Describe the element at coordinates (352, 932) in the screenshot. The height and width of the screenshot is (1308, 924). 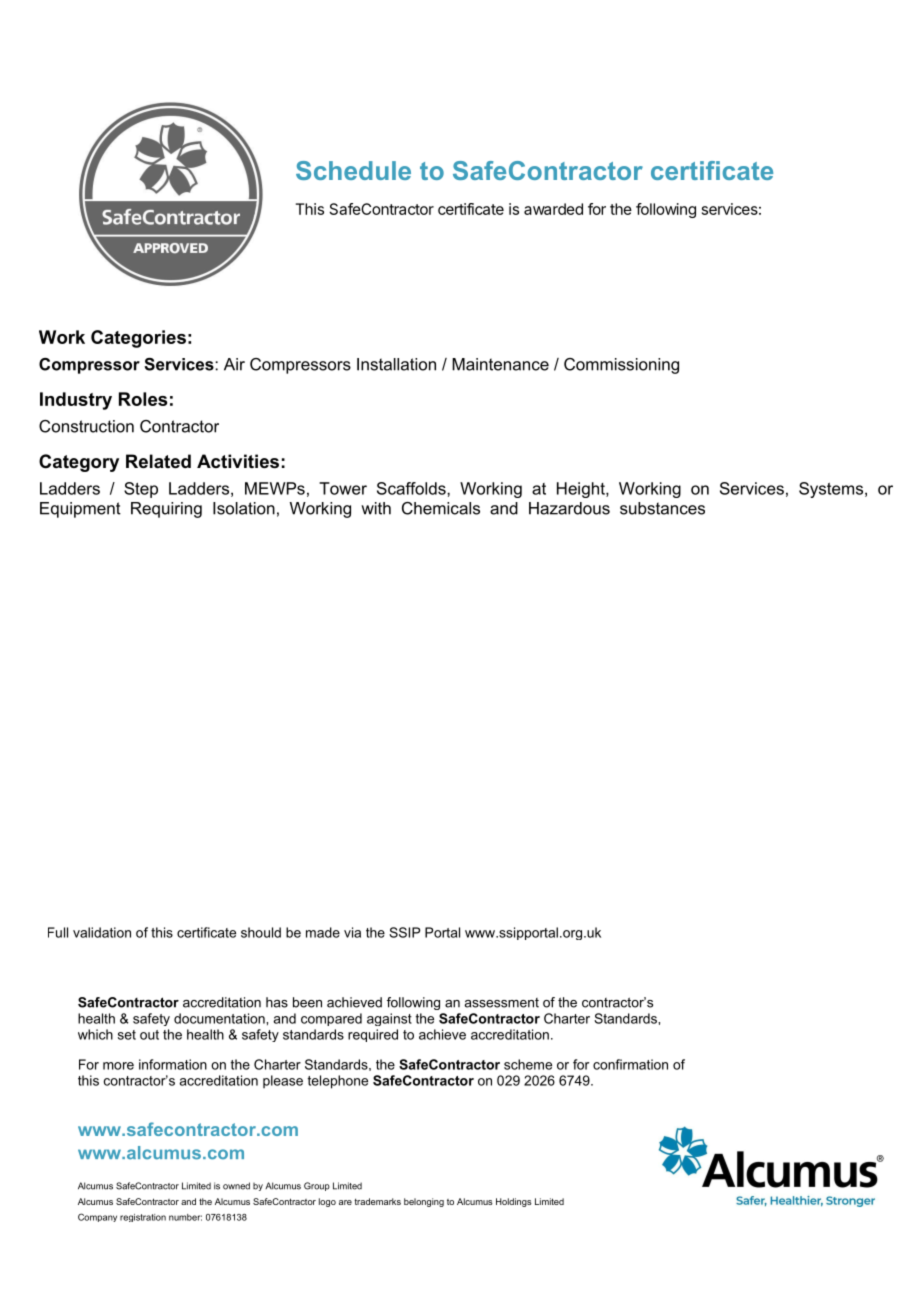
I see `via` at that location.
